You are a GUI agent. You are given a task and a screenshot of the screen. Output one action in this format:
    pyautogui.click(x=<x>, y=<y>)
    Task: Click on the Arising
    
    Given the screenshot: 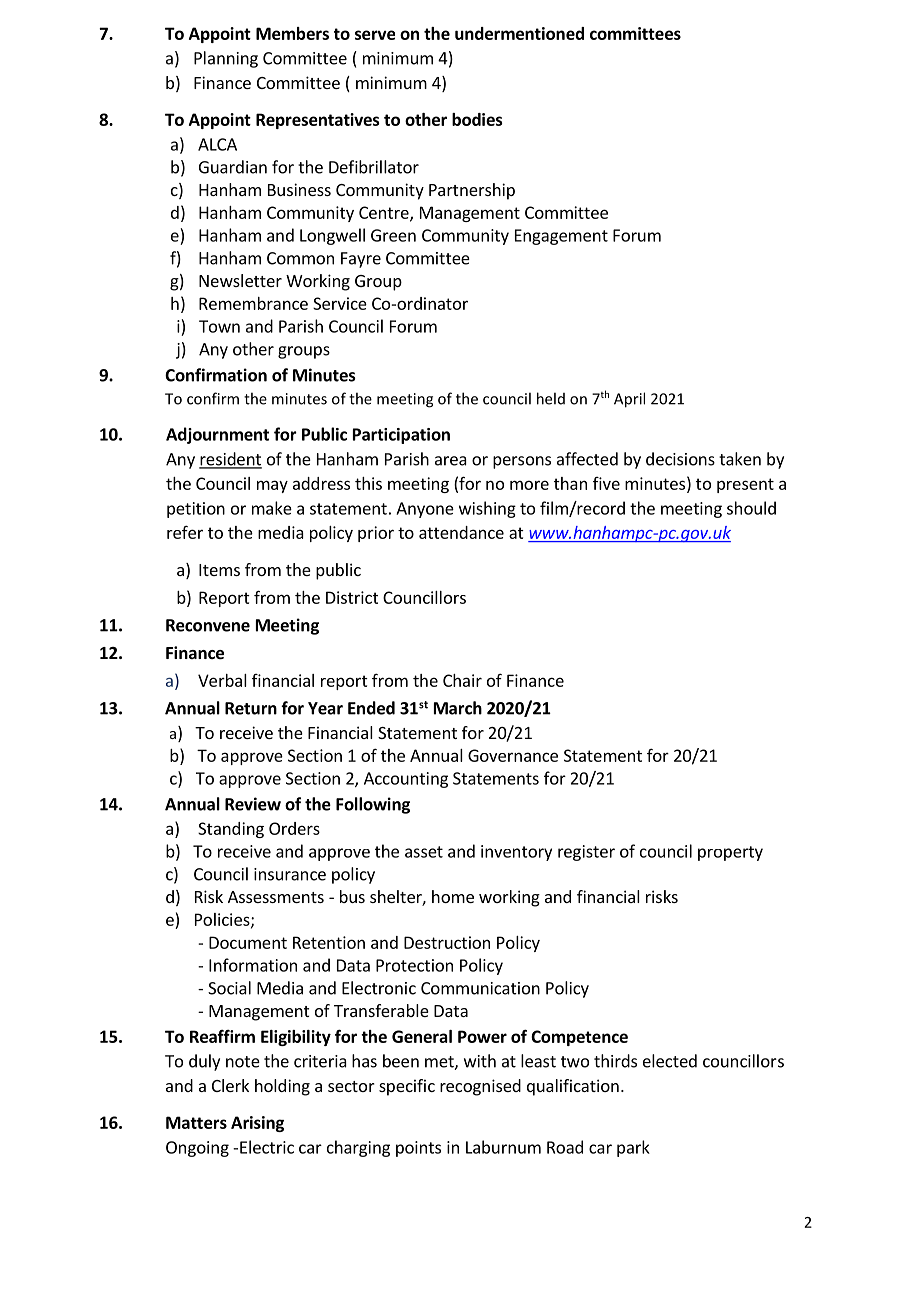 What is the action you would take?
    pyautogui.click(x=257, y=1124)
